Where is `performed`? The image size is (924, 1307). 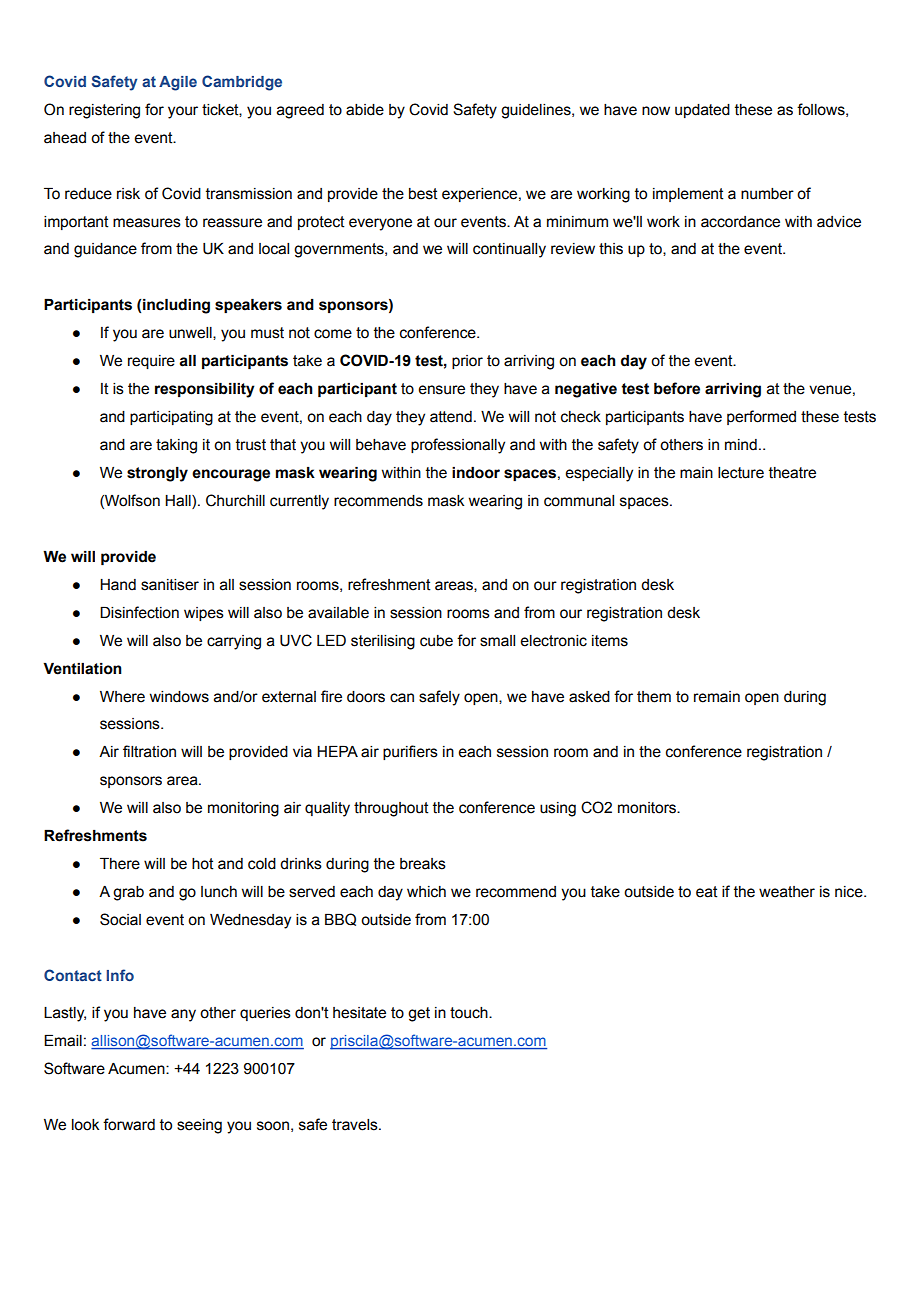 performed is located at coordinates (761, 417).
